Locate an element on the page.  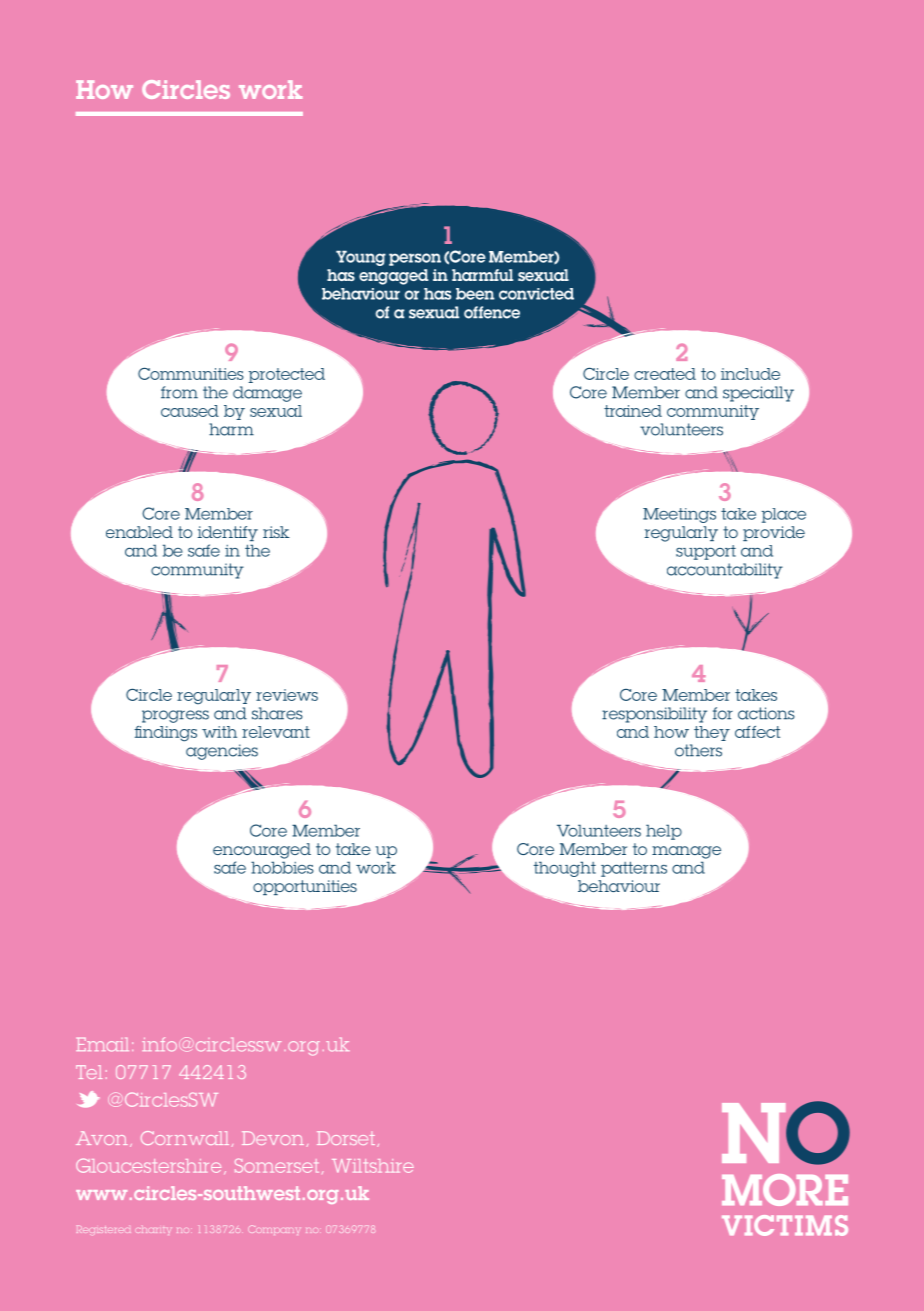
been is located at coordinates (475, 294).
